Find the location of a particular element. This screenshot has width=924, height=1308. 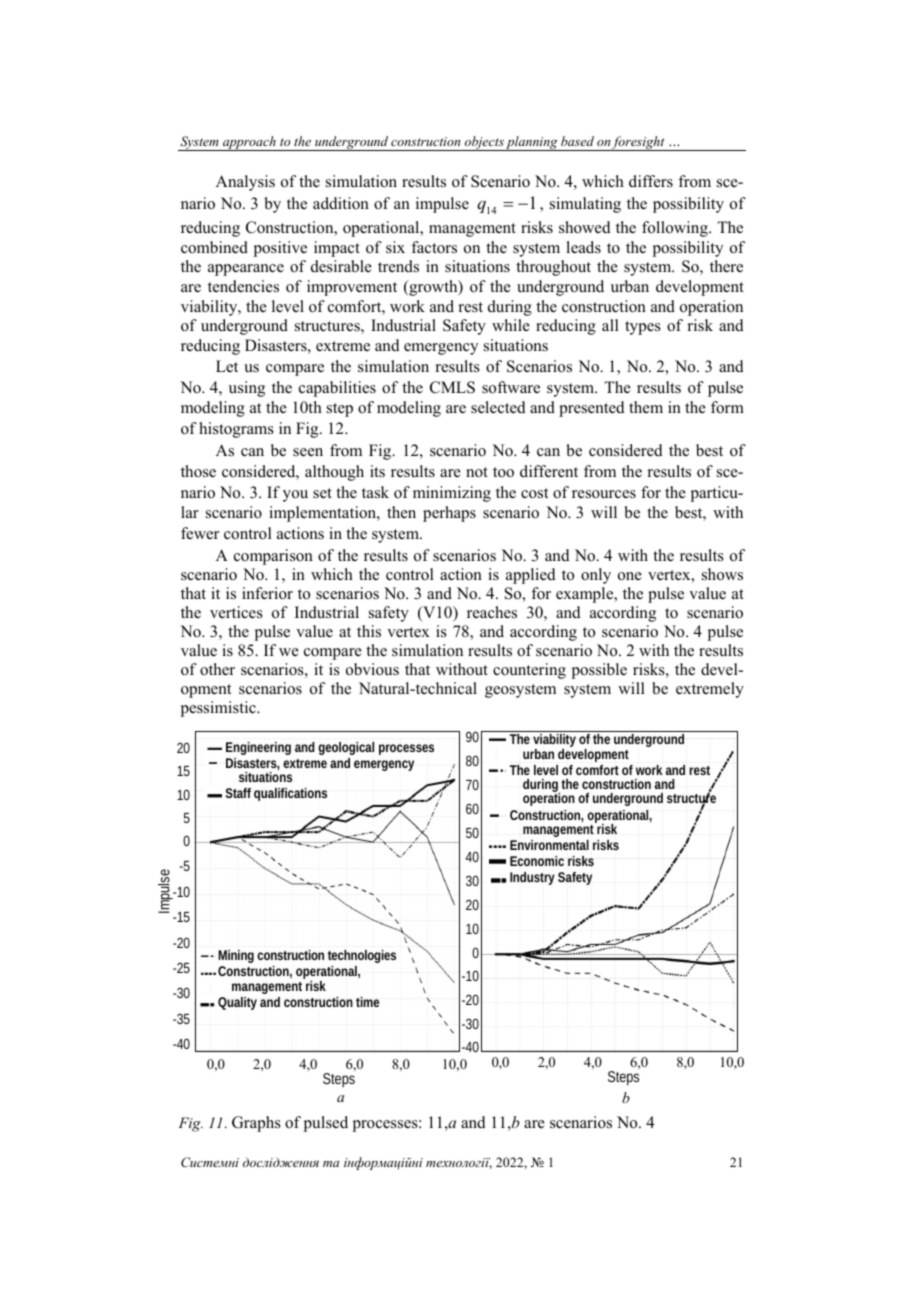

Environmental is located at coordinates (549, 845).
